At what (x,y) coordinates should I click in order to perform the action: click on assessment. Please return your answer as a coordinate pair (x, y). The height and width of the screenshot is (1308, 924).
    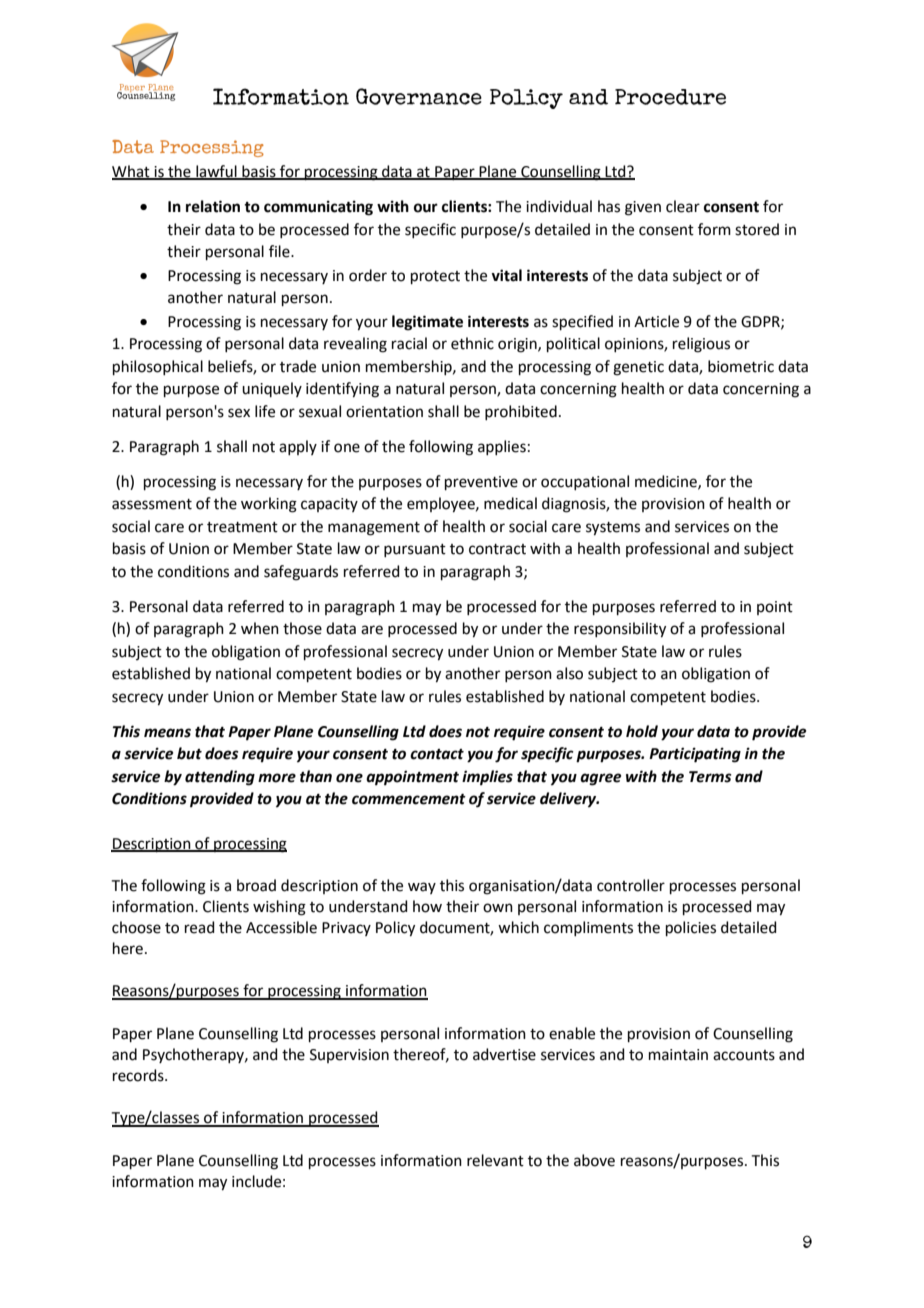
    Looking at the image, I should click on (152, 504).
